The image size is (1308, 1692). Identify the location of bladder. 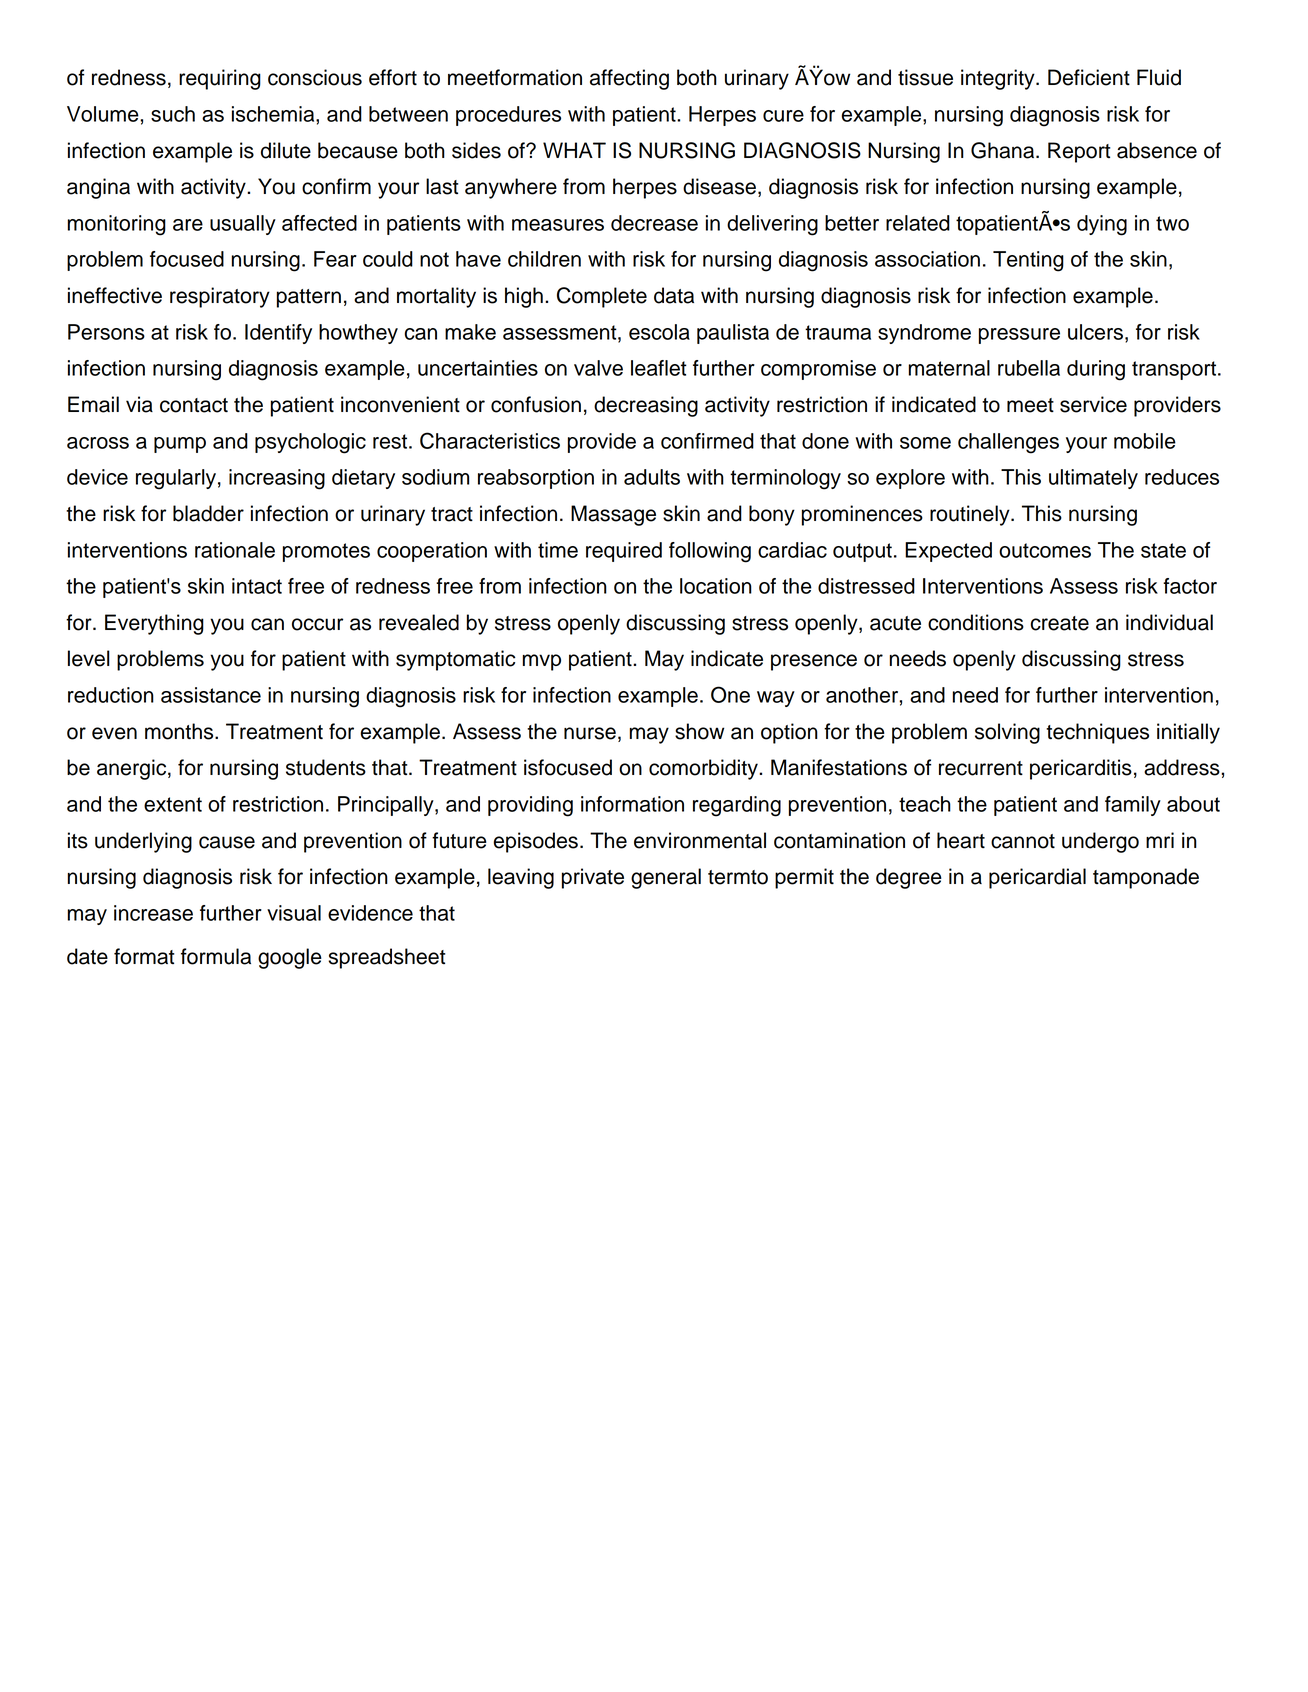
(208, 513).
